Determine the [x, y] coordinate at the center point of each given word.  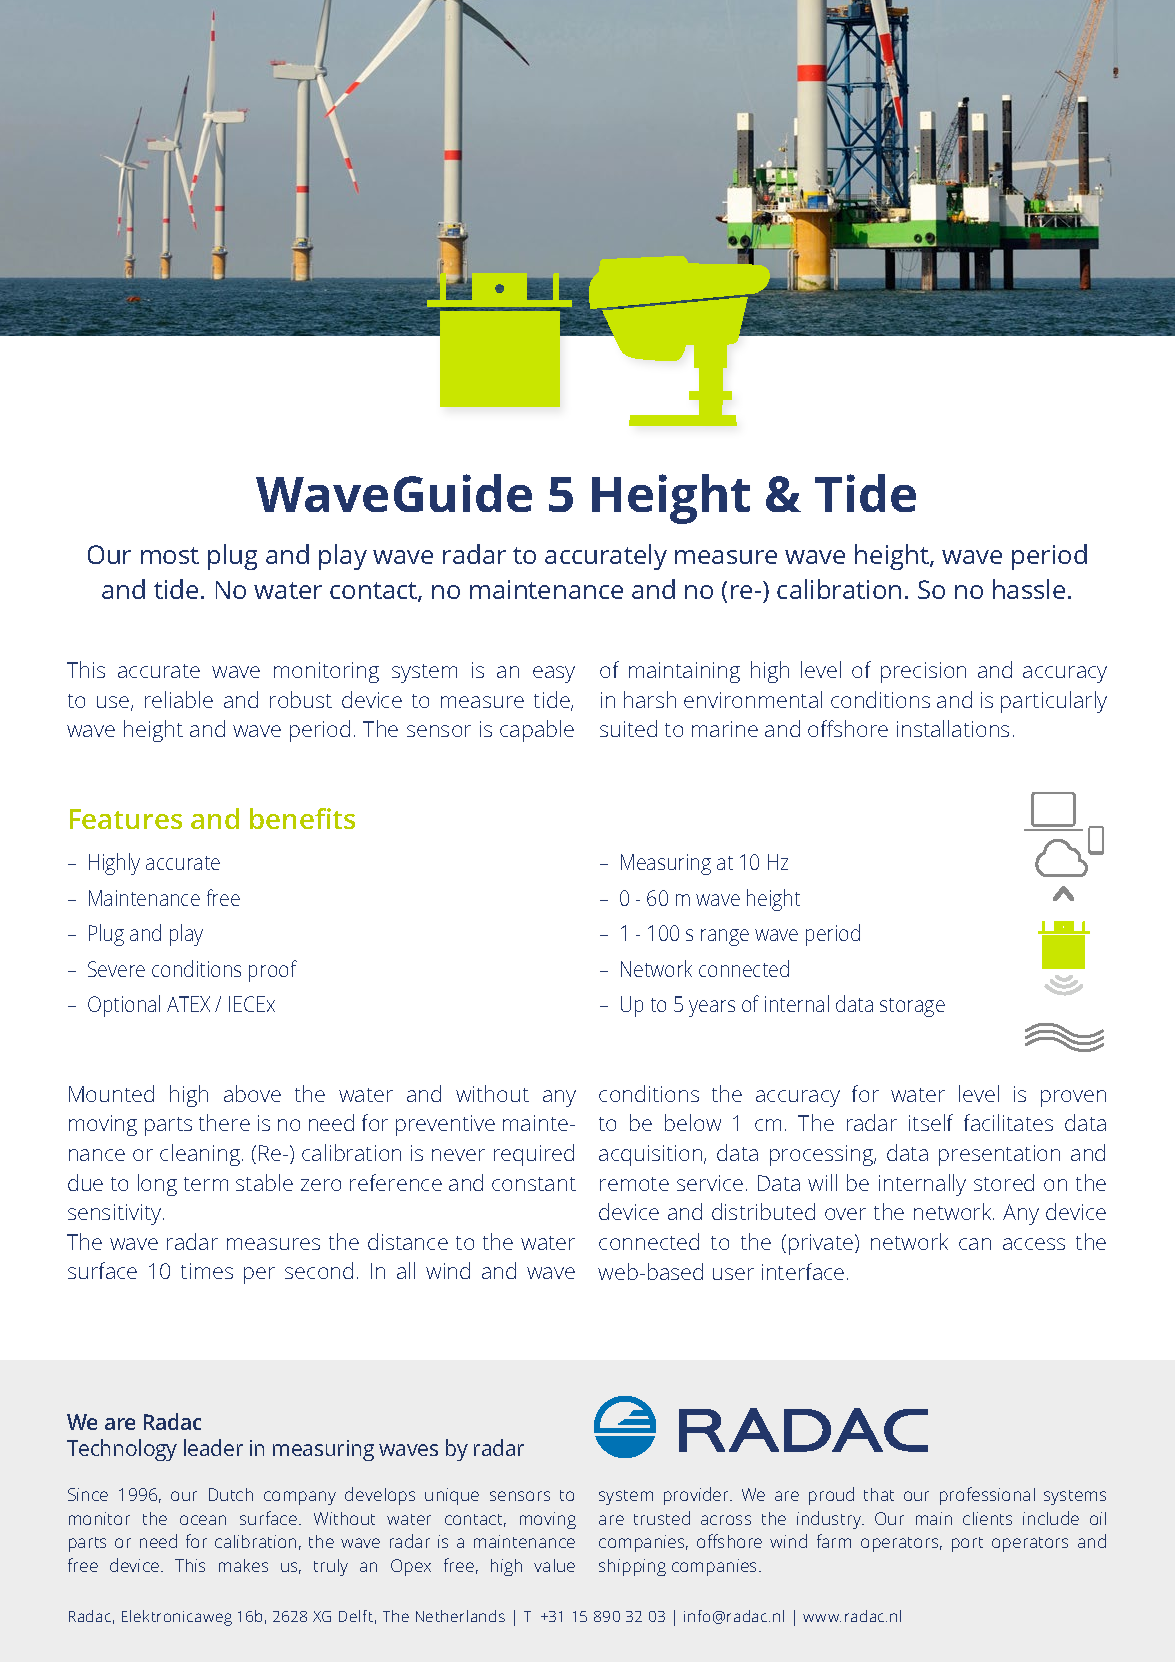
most [170, 555]
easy [554, 674]
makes [243, 1565]
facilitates [1008, 1122]
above [252, 1093]
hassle [1029, 589]
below [693, 1122]
